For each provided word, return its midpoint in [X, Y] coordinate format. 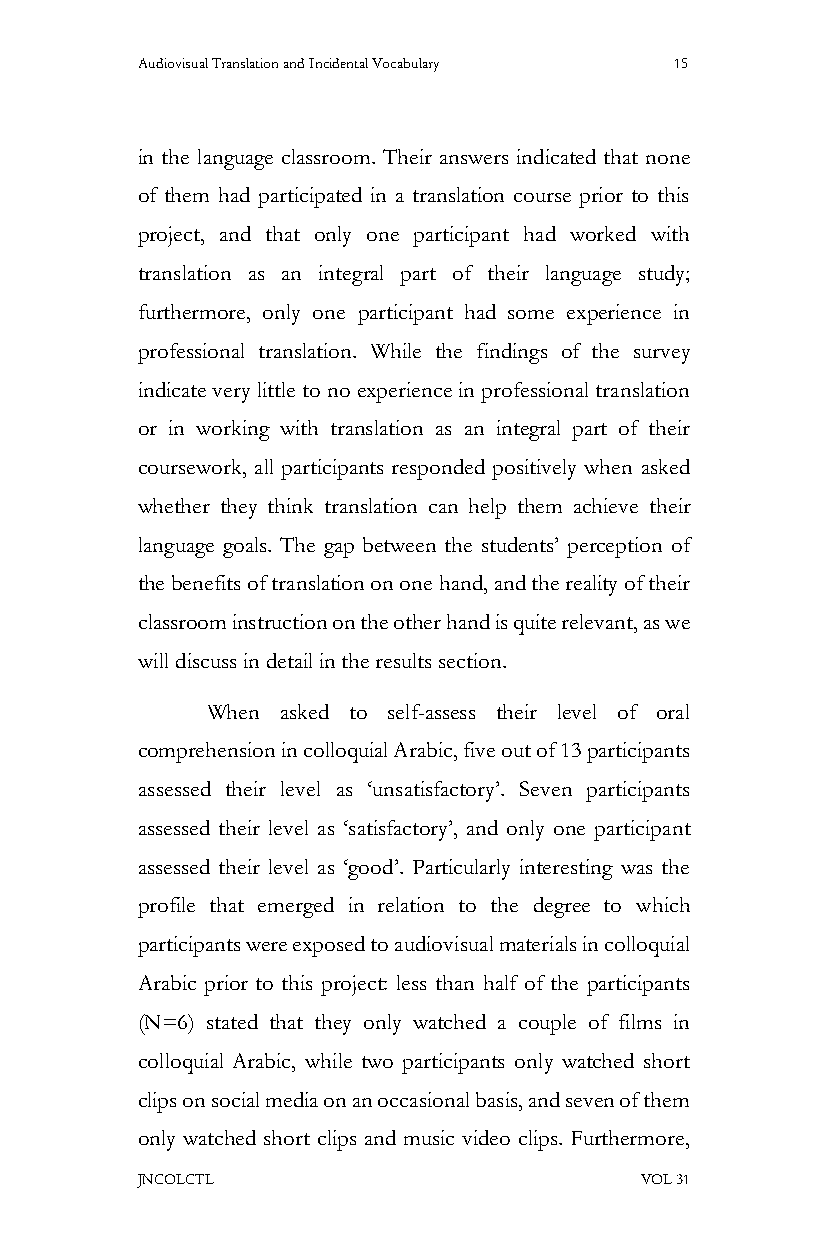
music [429, 1137]
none [668, 159]
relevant [599, 621]
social [235, 1099]
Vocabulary [405, 65]
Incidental [338, 63]
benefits [206, 582]
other [417, 621]
